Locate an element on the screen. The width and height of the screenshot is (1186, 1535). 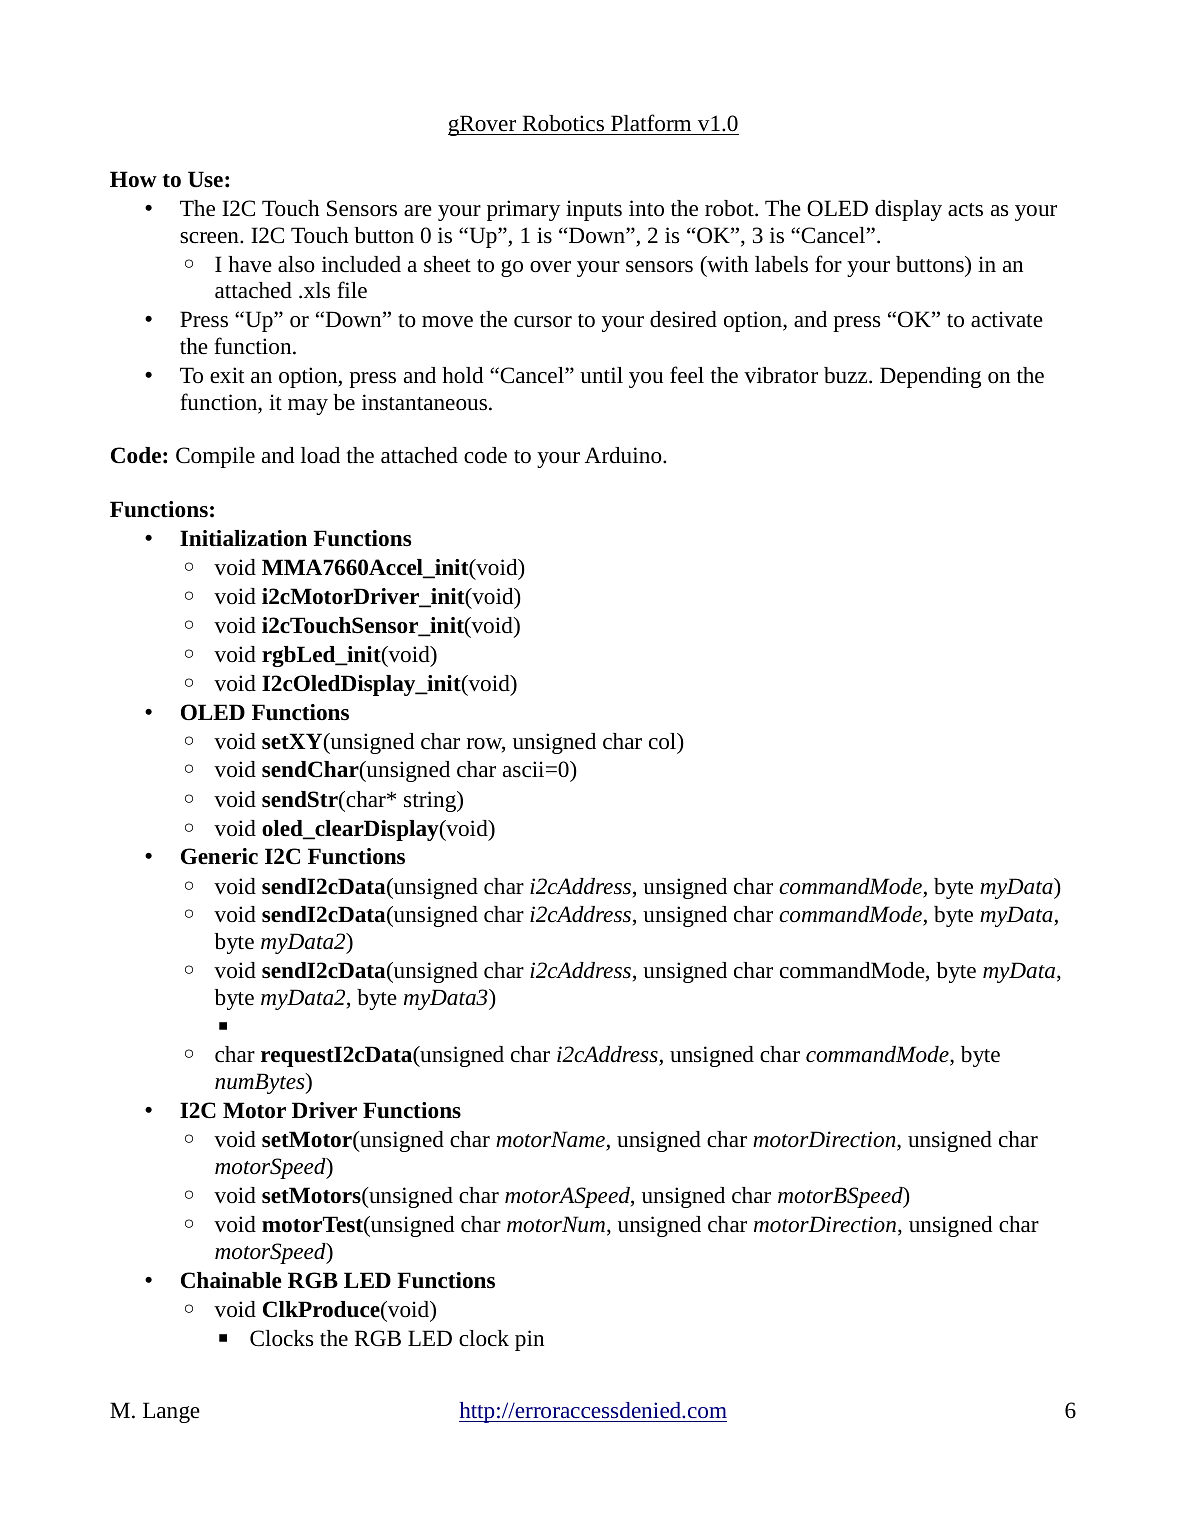
Lange is located at coordinates (171, 1412).
